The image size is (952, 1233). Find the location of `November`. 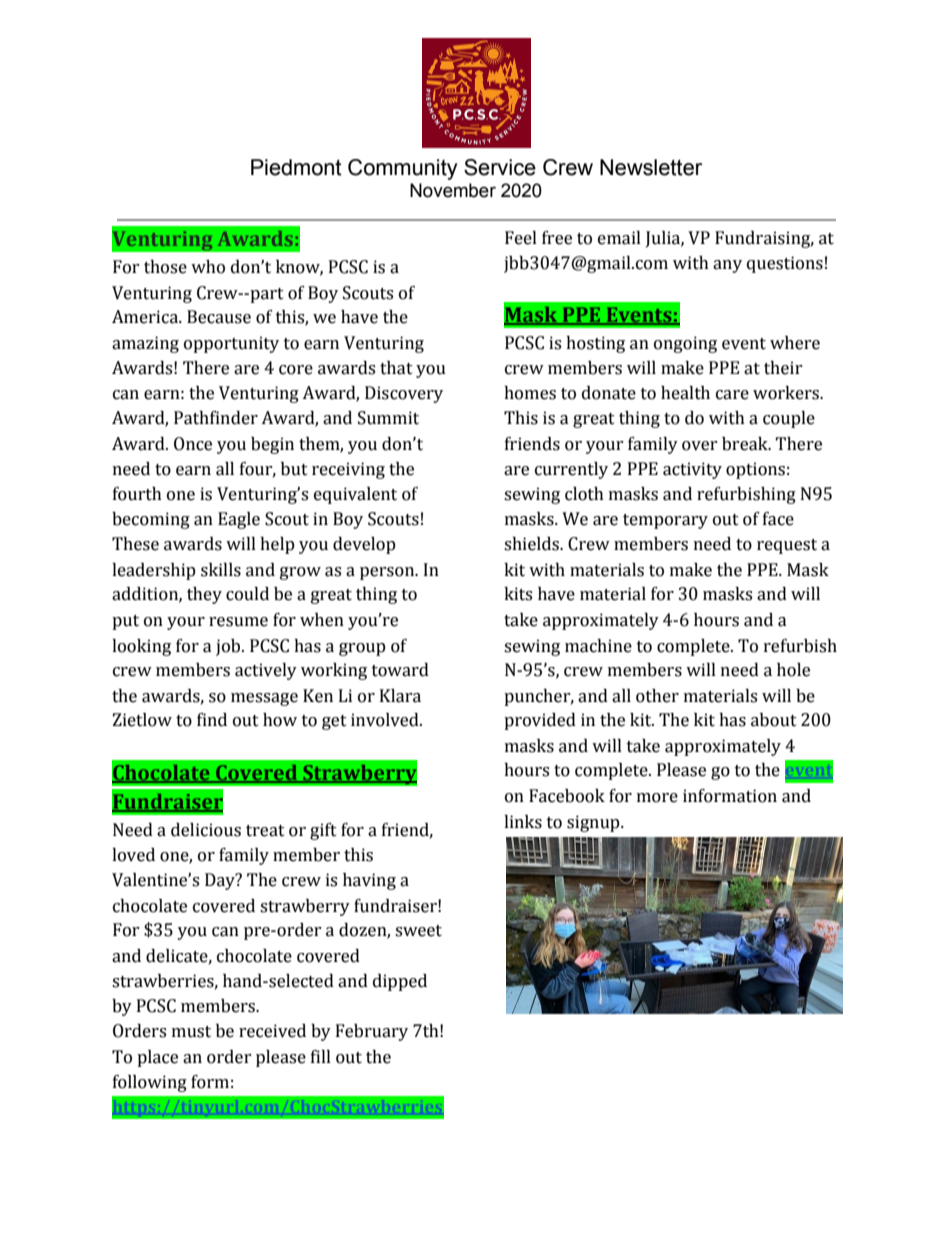

November is located at coordinates (453, 190).
